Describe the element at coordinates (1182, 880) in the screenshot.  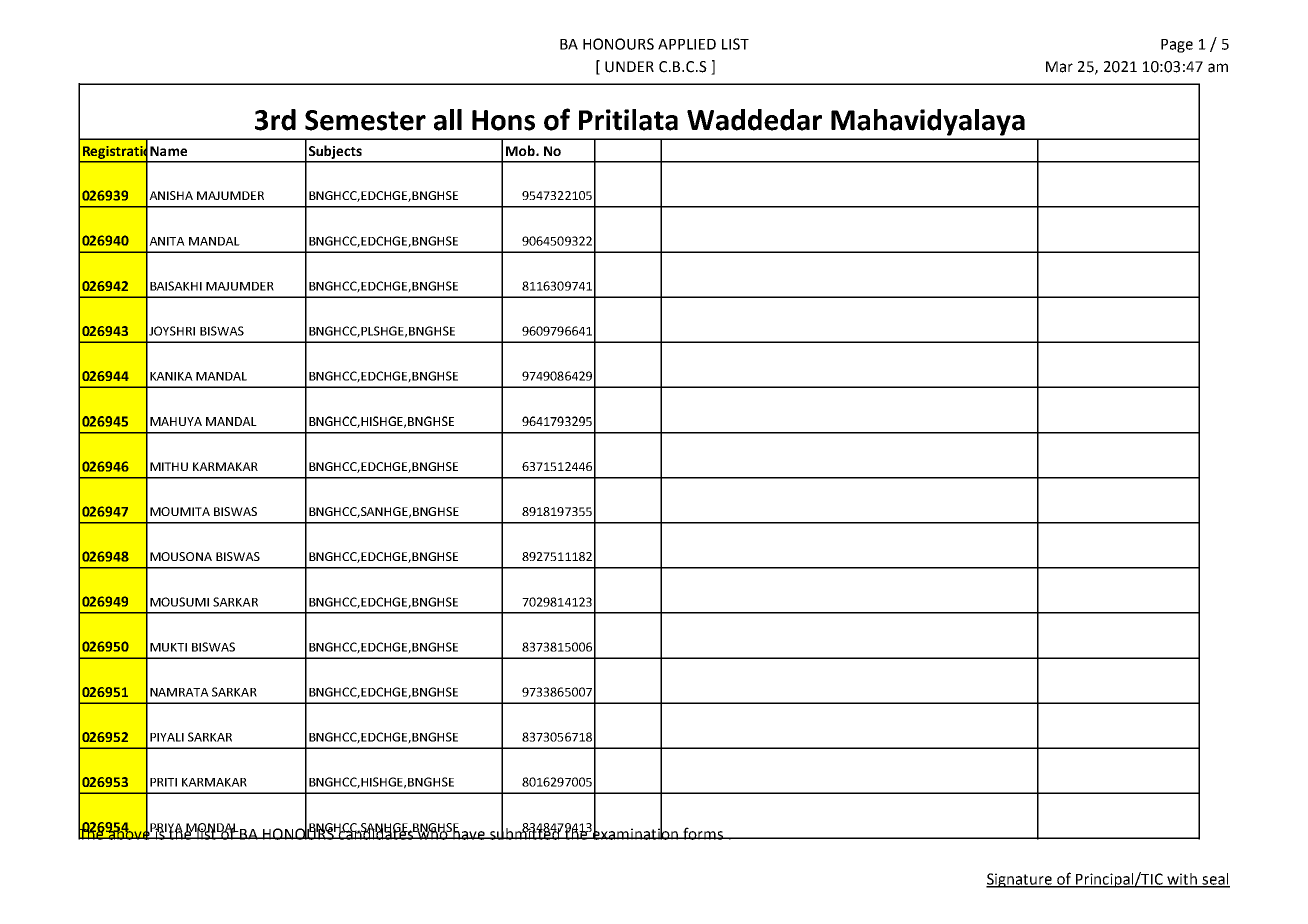
I see `with` at that location.
